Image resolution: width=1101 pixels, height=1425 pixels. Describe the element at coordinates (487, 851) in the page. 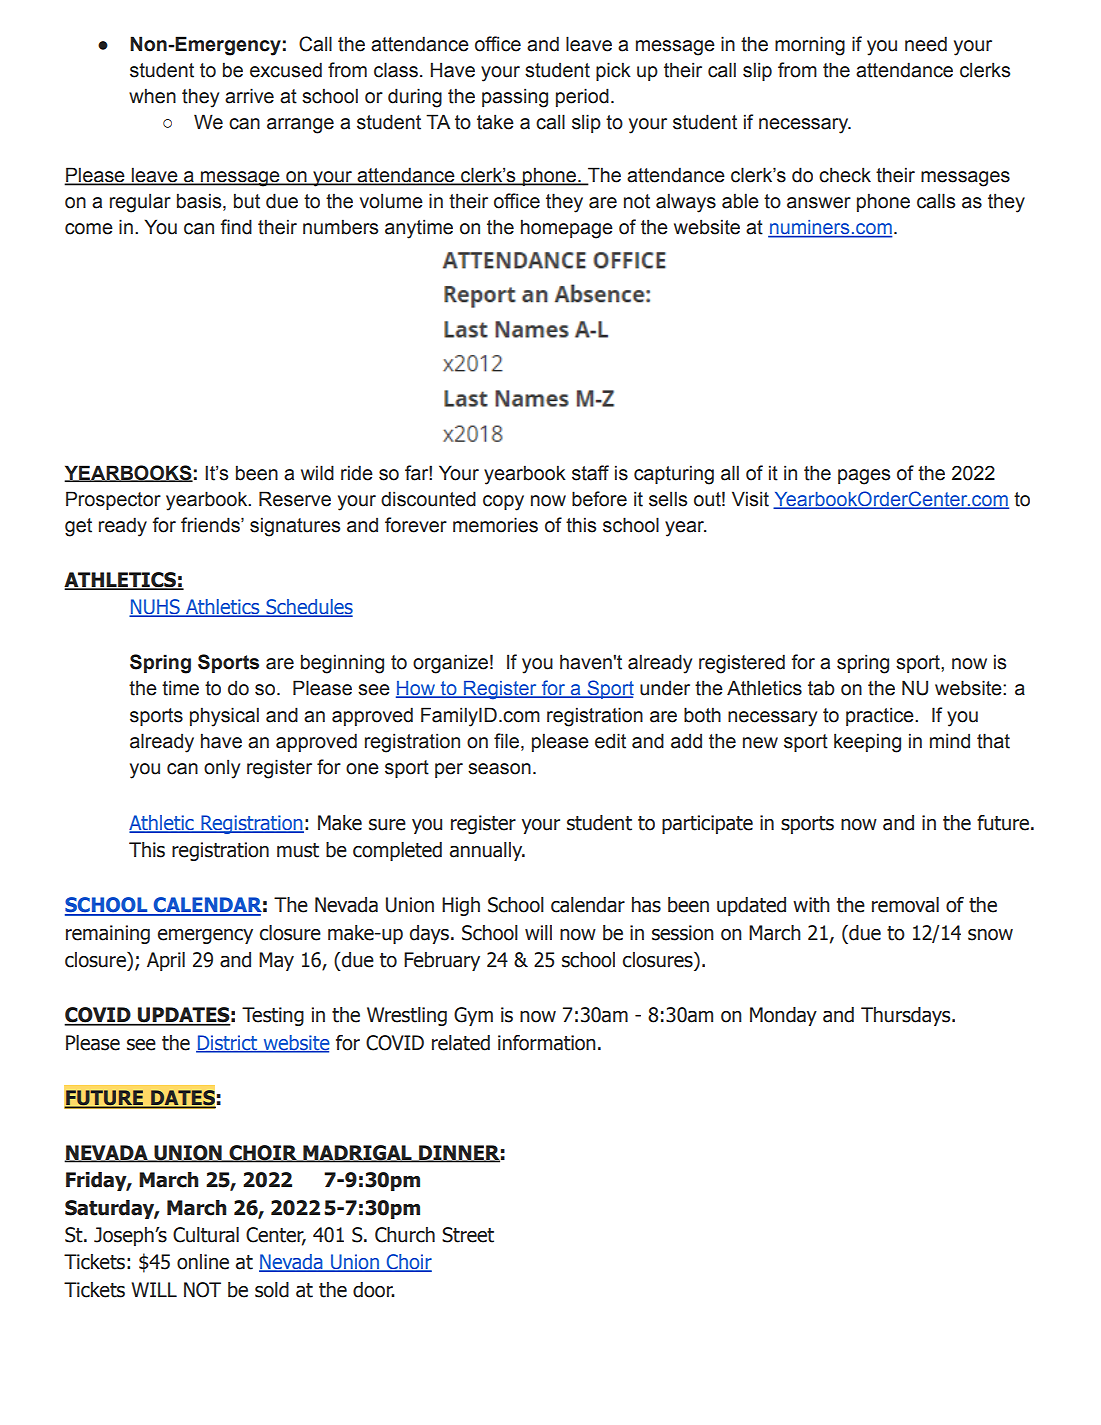

I see `annually` at that location.
